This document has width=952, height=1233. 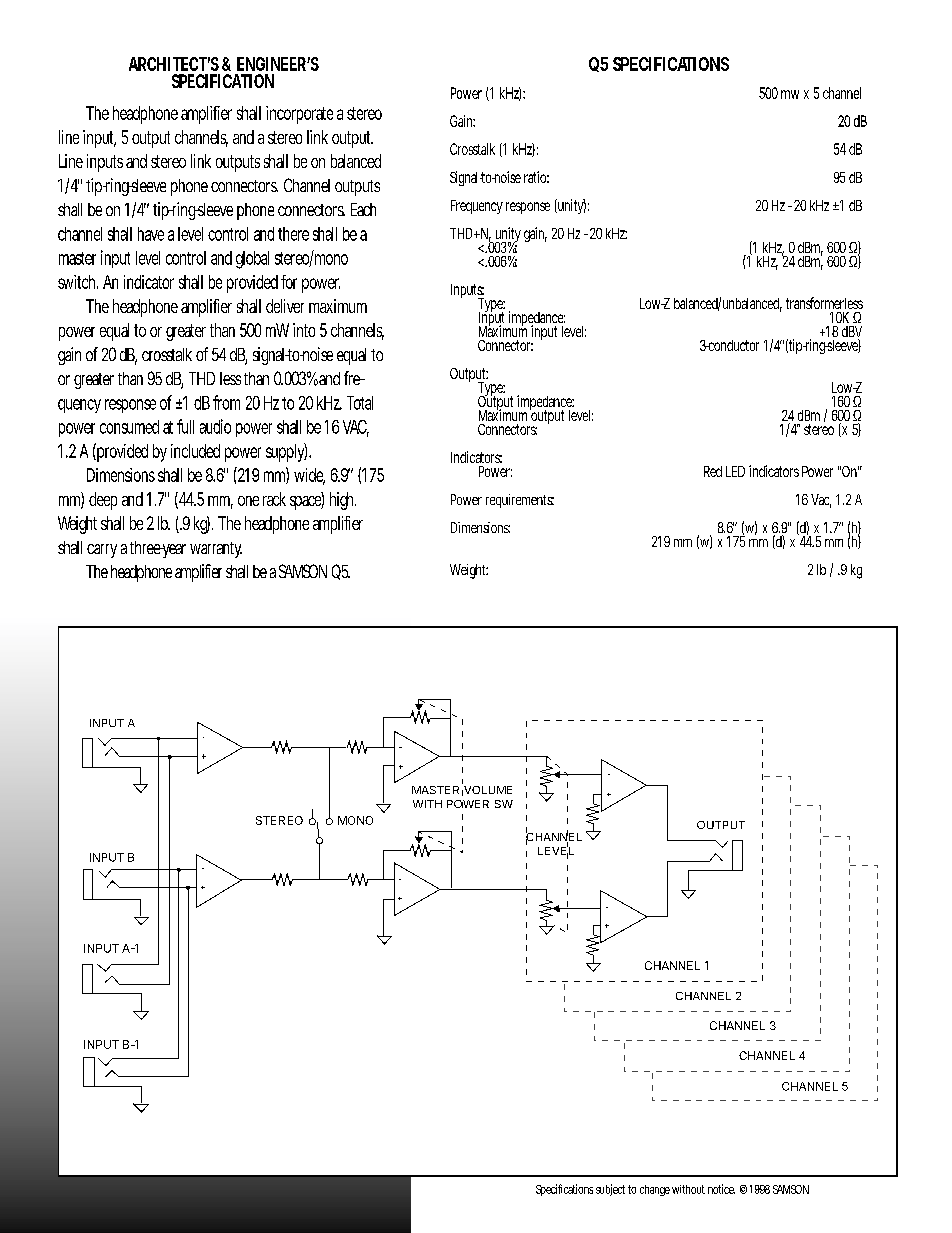 What do you see at coordinates (129, 427) in the document?
I see `consumed` at bounding box center [129, 427].
